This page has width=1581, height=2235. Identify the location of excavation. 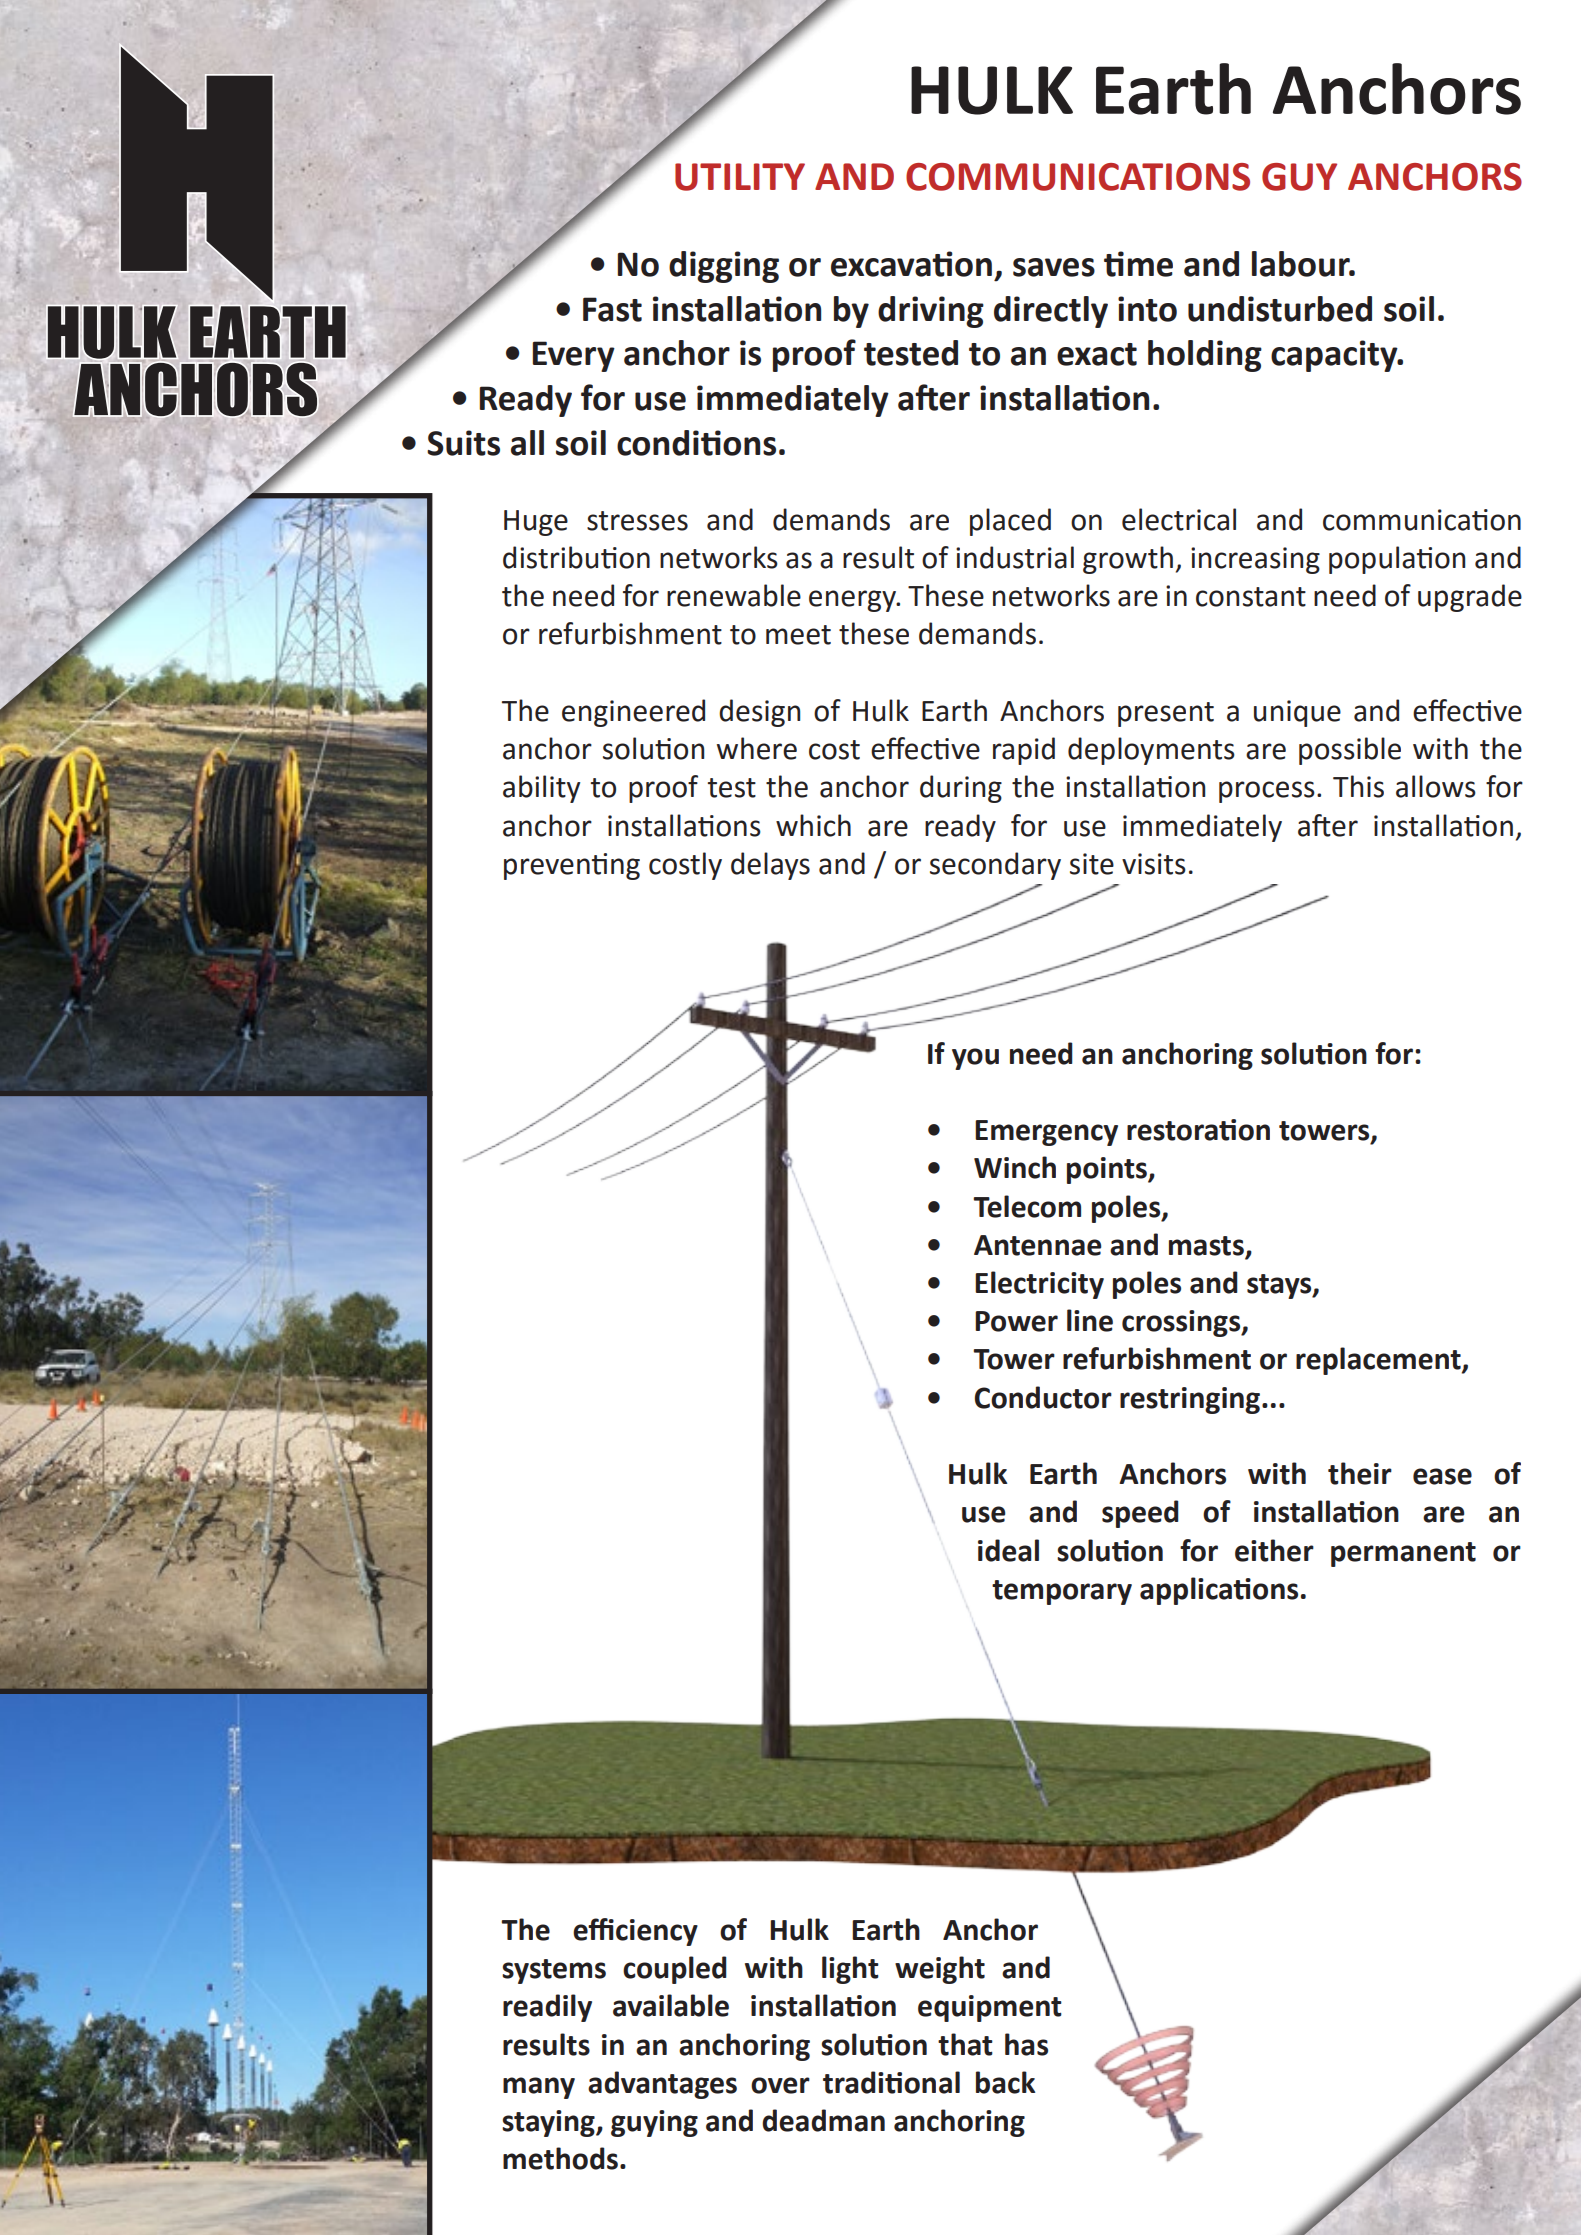
(911, 264).
